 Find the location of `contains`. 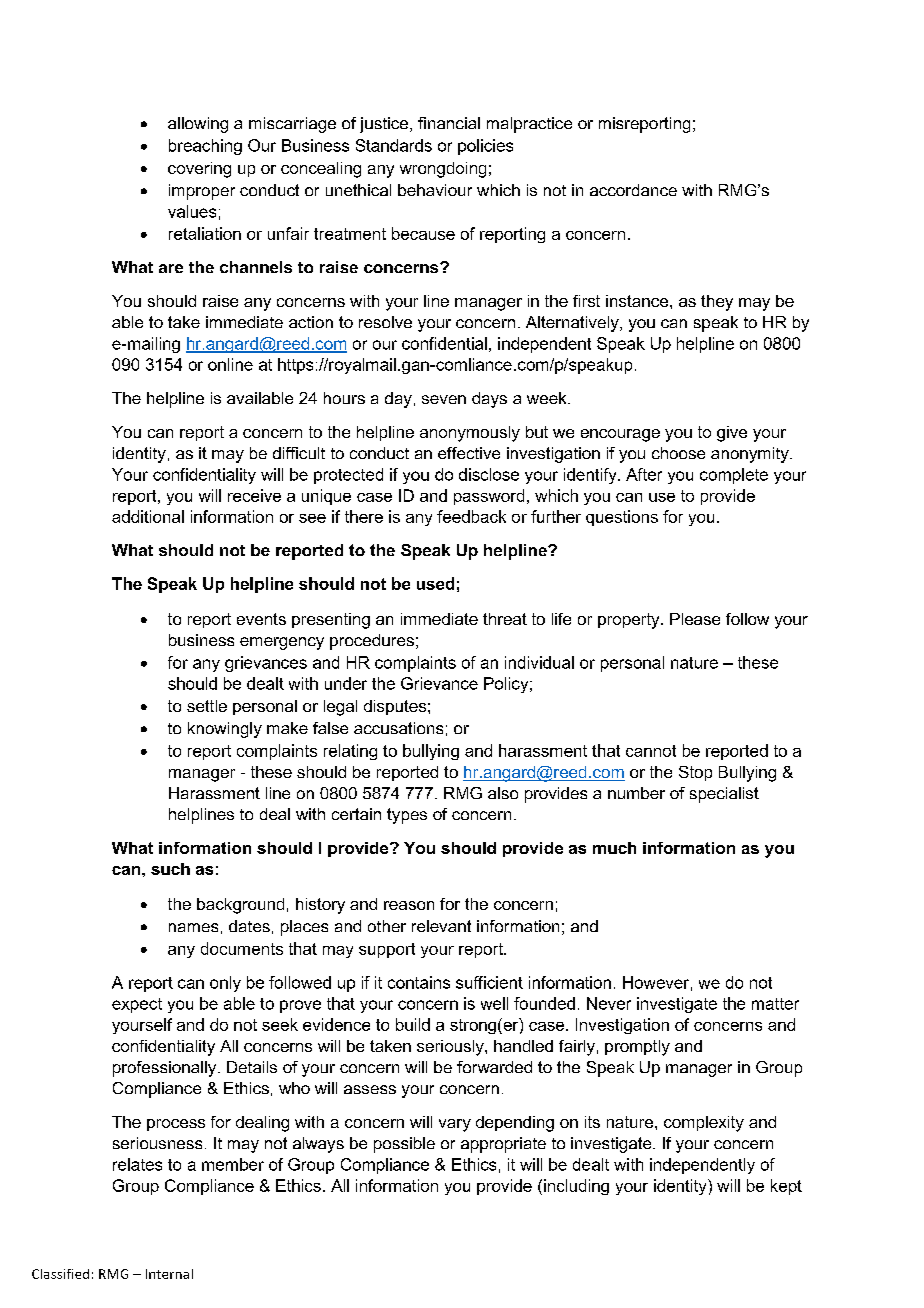

contains is located at coordinates (419, 982).
